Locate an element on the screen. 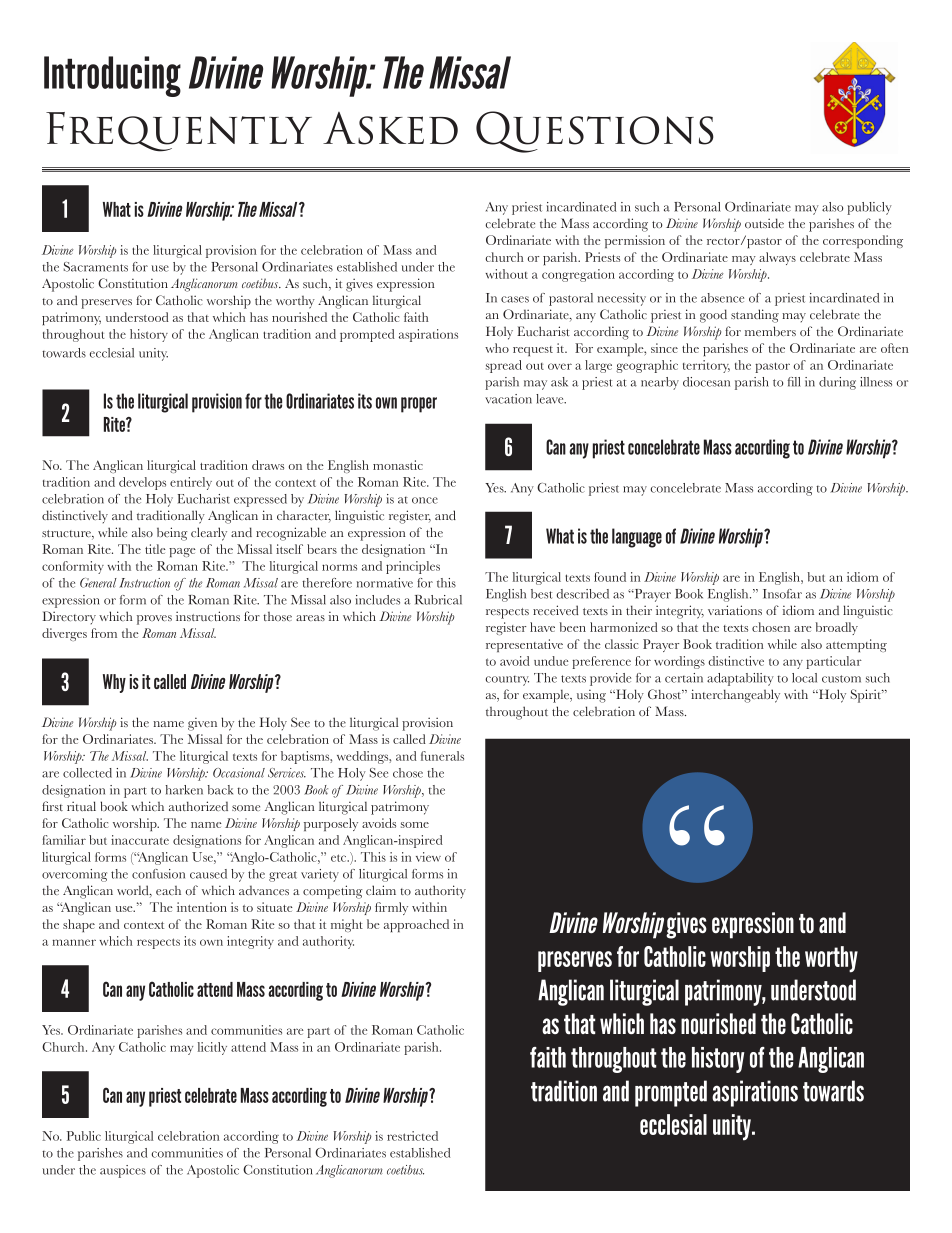 The image size is (952, 1233). auspices is located at coordinates (123, 1171).
